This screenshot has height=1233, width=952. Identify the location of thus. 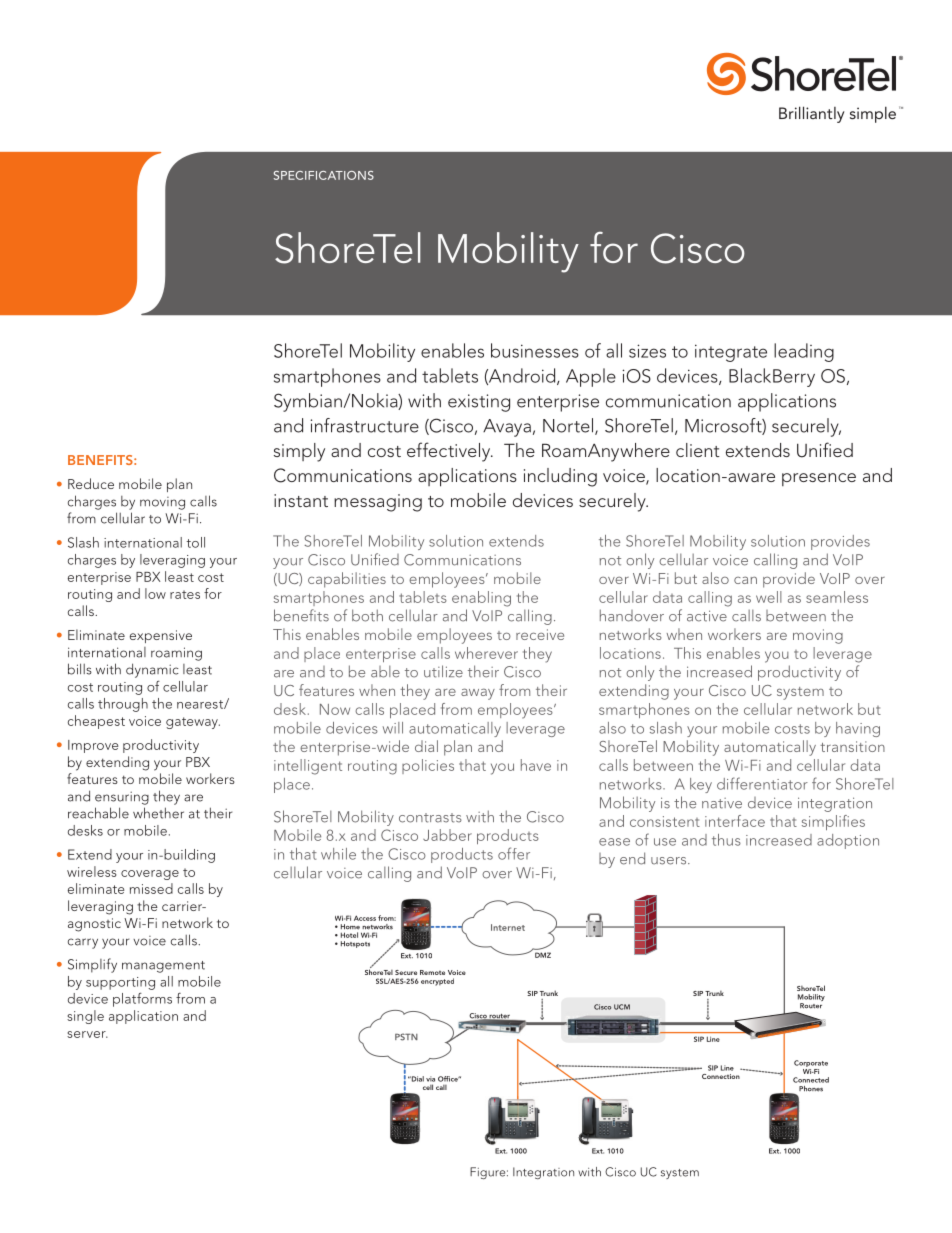
(726, 840).
